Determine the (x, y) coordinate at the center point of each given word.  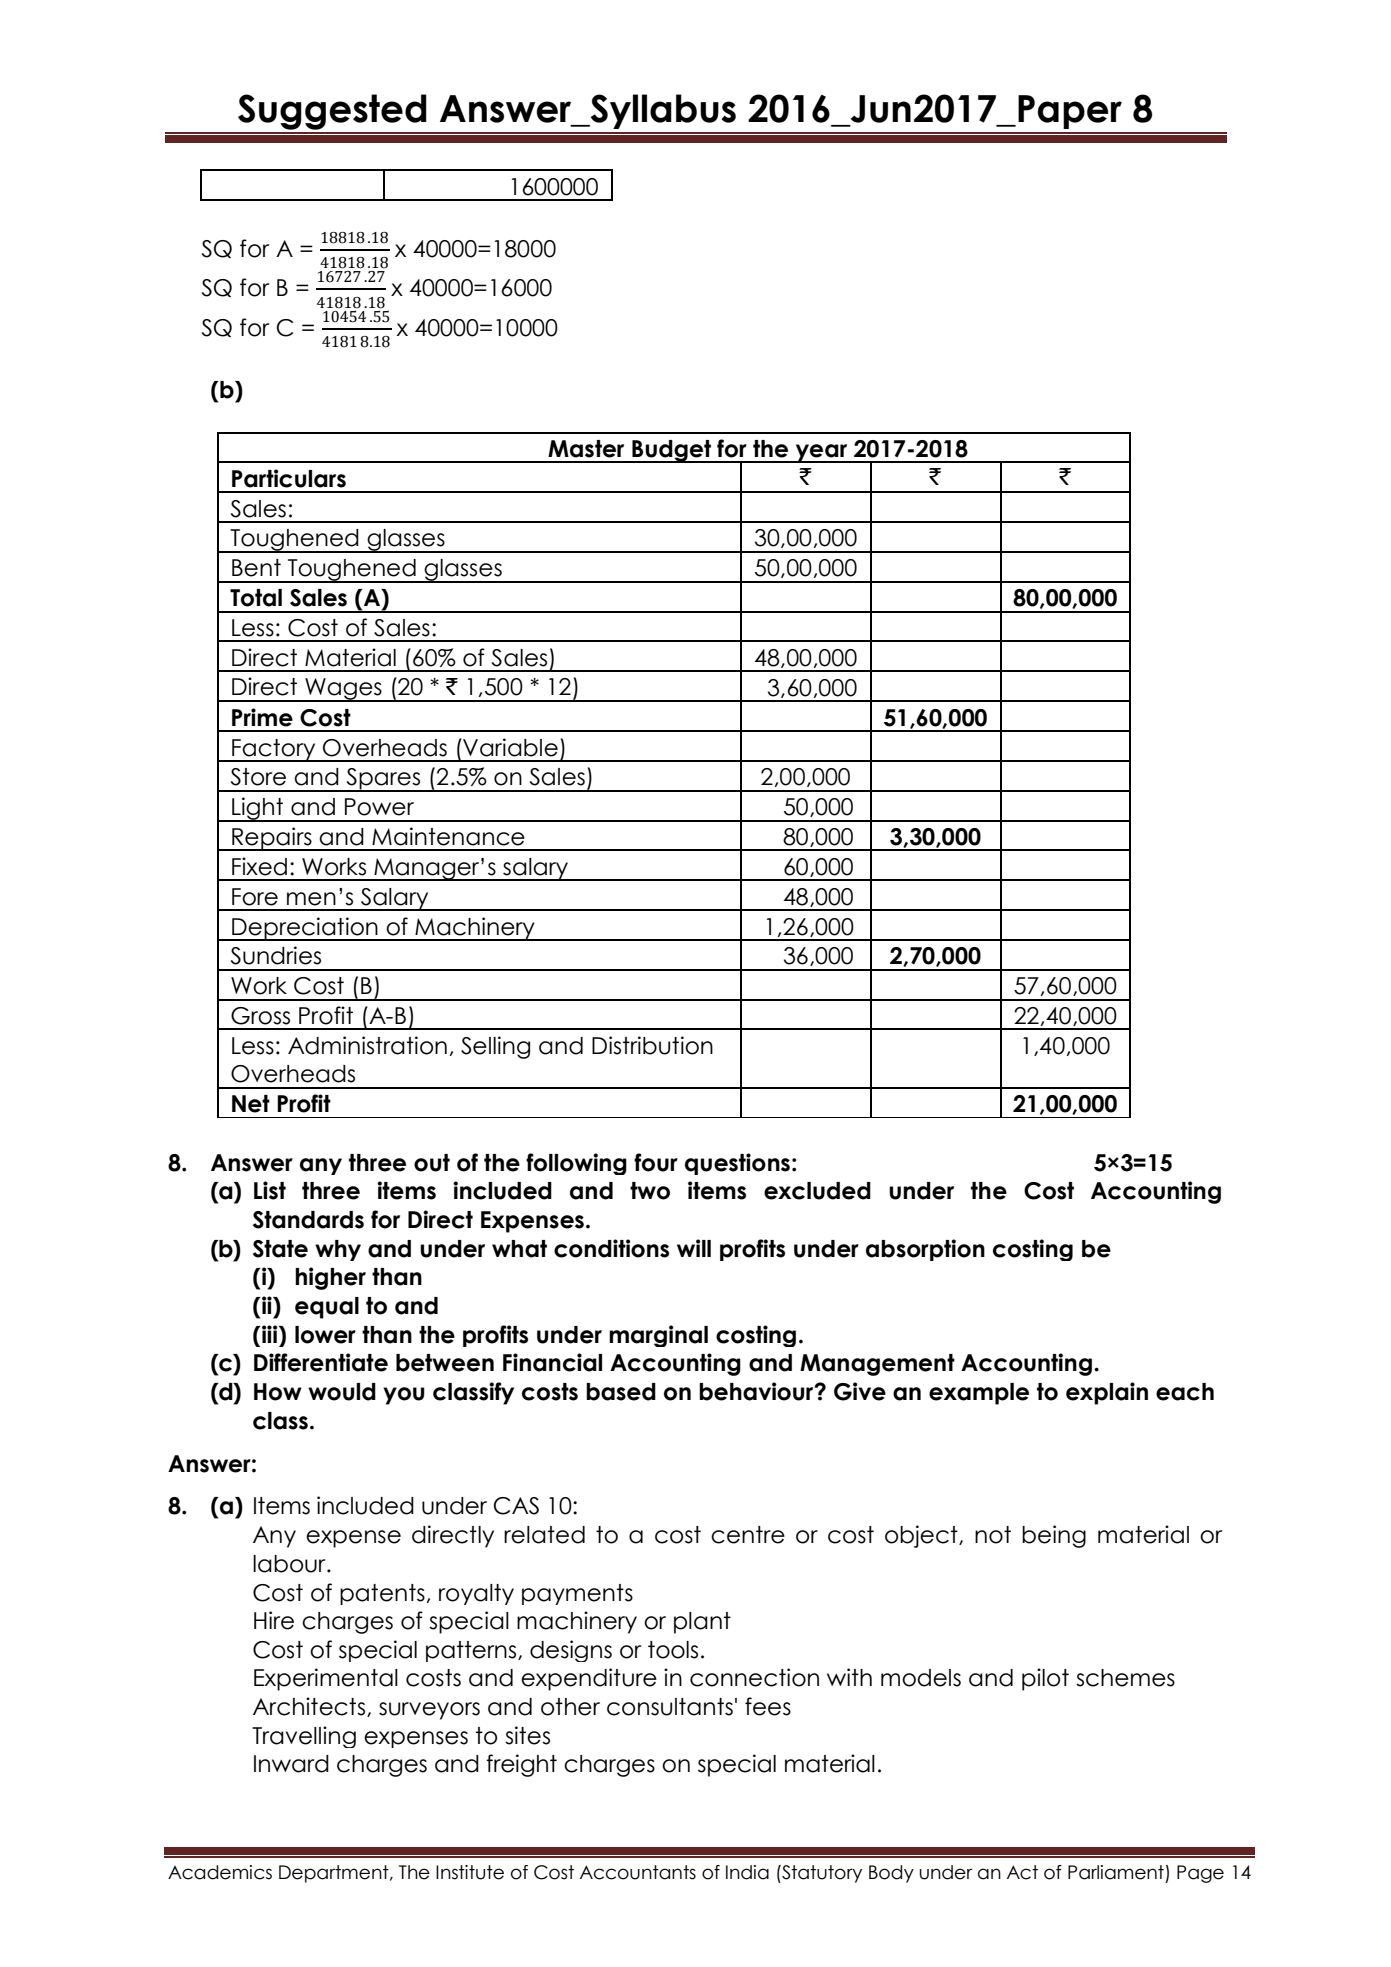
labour (290, 1564)
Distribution (652, 1045)
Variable (509, 747)
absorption (925, 1250)
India (747, 1872)
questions (737, 1164)
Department (335, 1874)
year (821, 453)
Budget (671, 451)
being (1054, 1536)
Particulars (289, 478)
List (270, 1190)
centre (748, 1535)
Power (379, 807)
